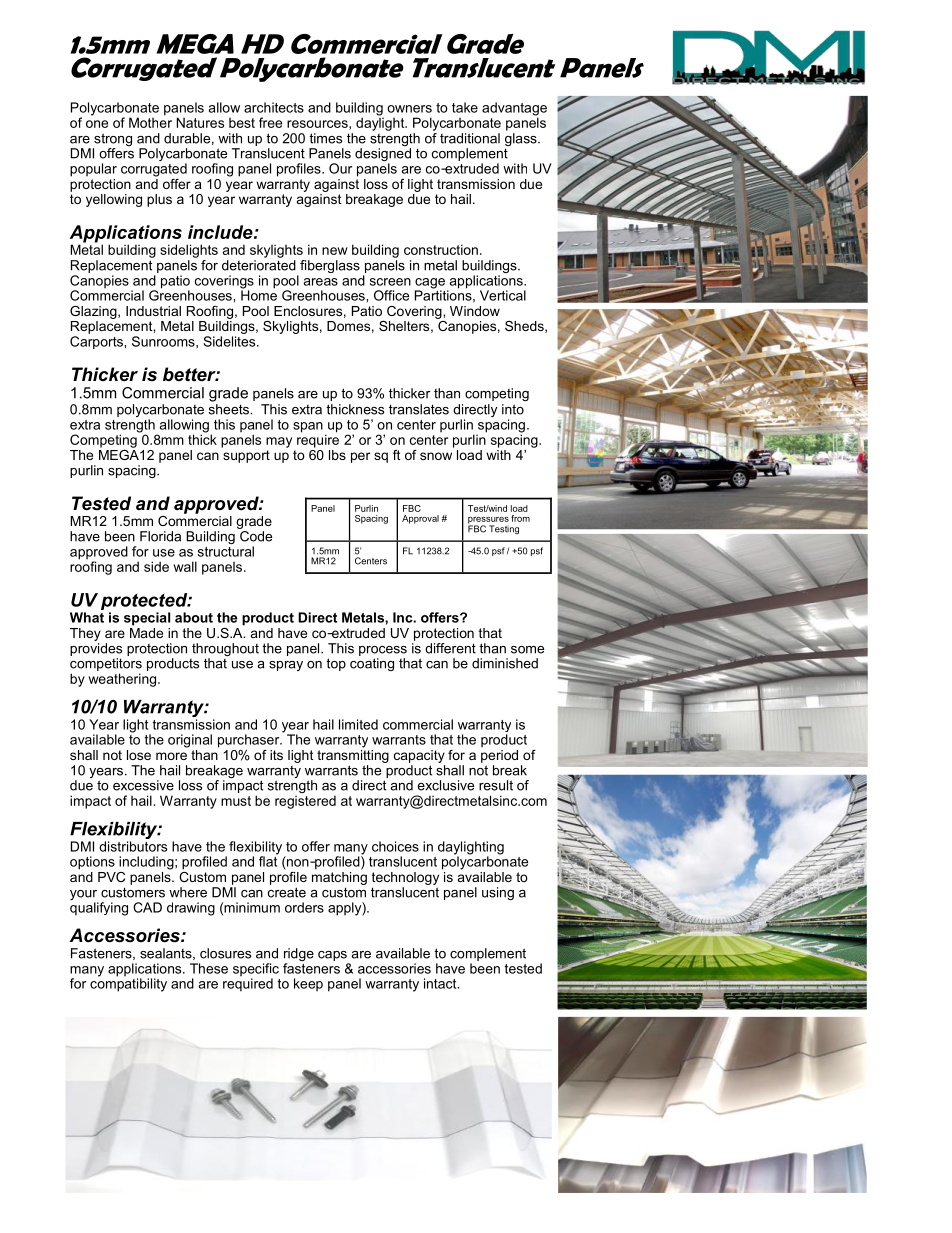  Describe the element at coordinates (150, 121) in the screenshot. I see `Mother` at that location.
